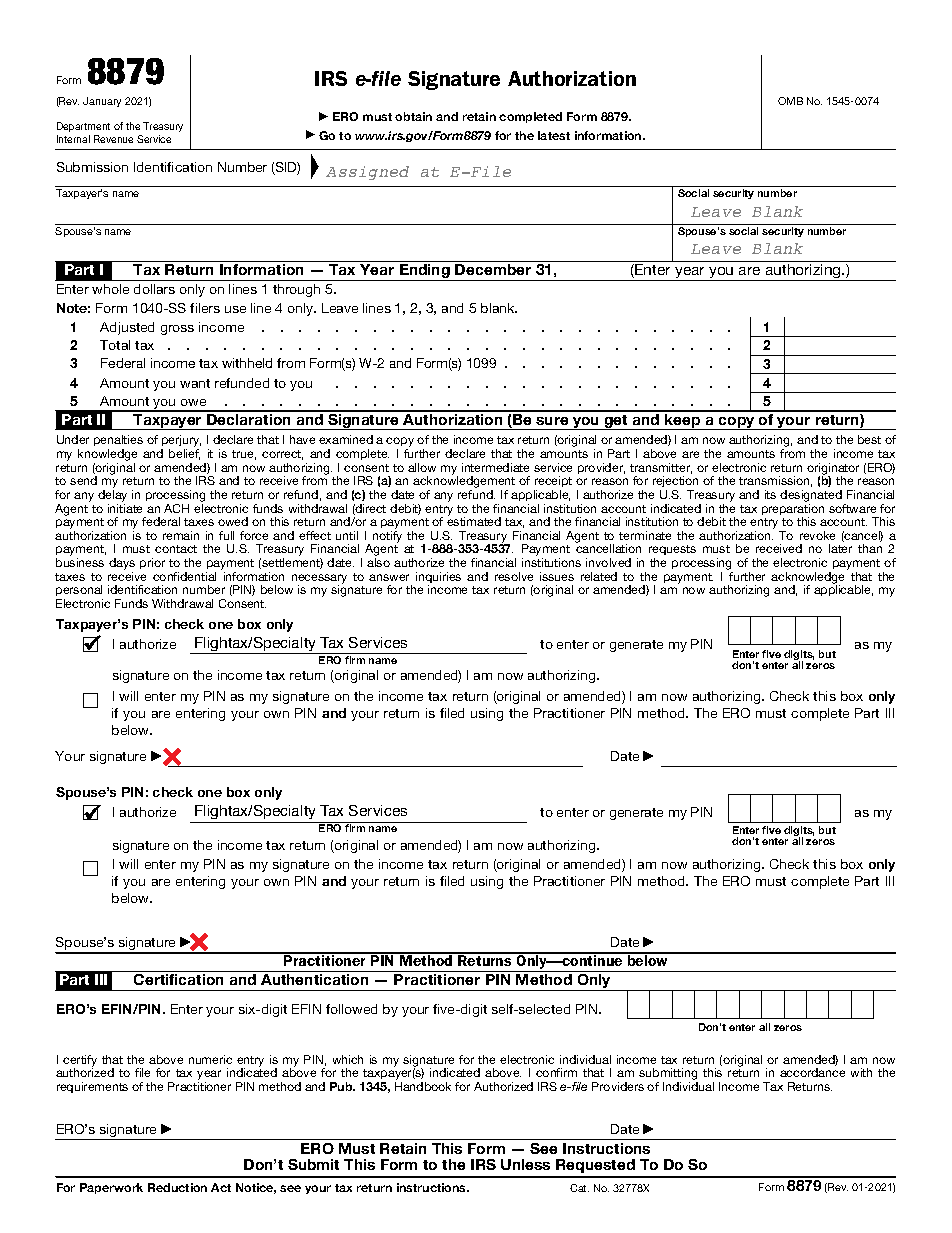  Describe the element at coordinates (790, 101) in the page. I see `OMB` at that location.
